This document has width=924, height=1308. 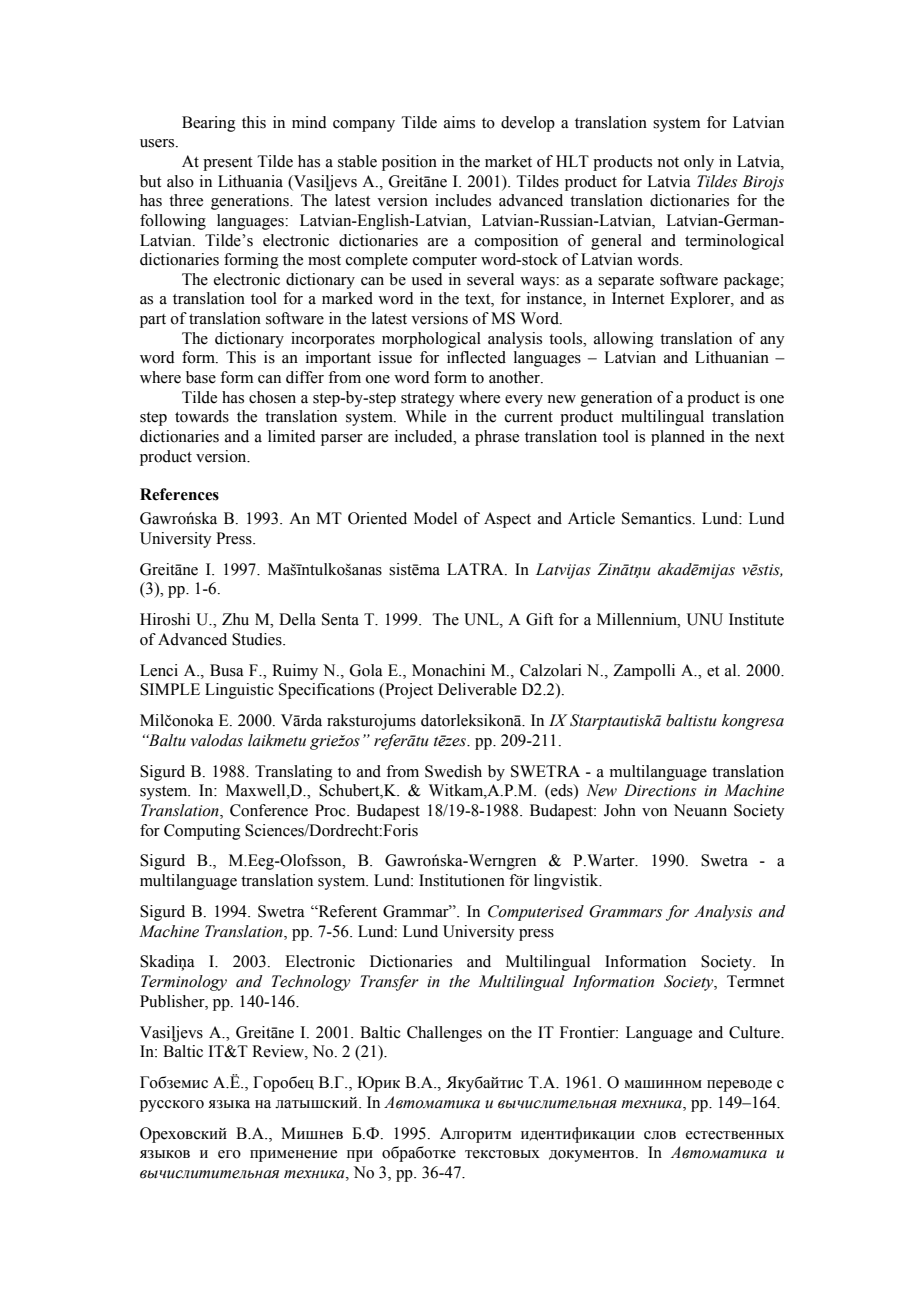 What do you see at coordinates (705, 619) in the document?
I see `UNU` at bounding box center [705, 619].
